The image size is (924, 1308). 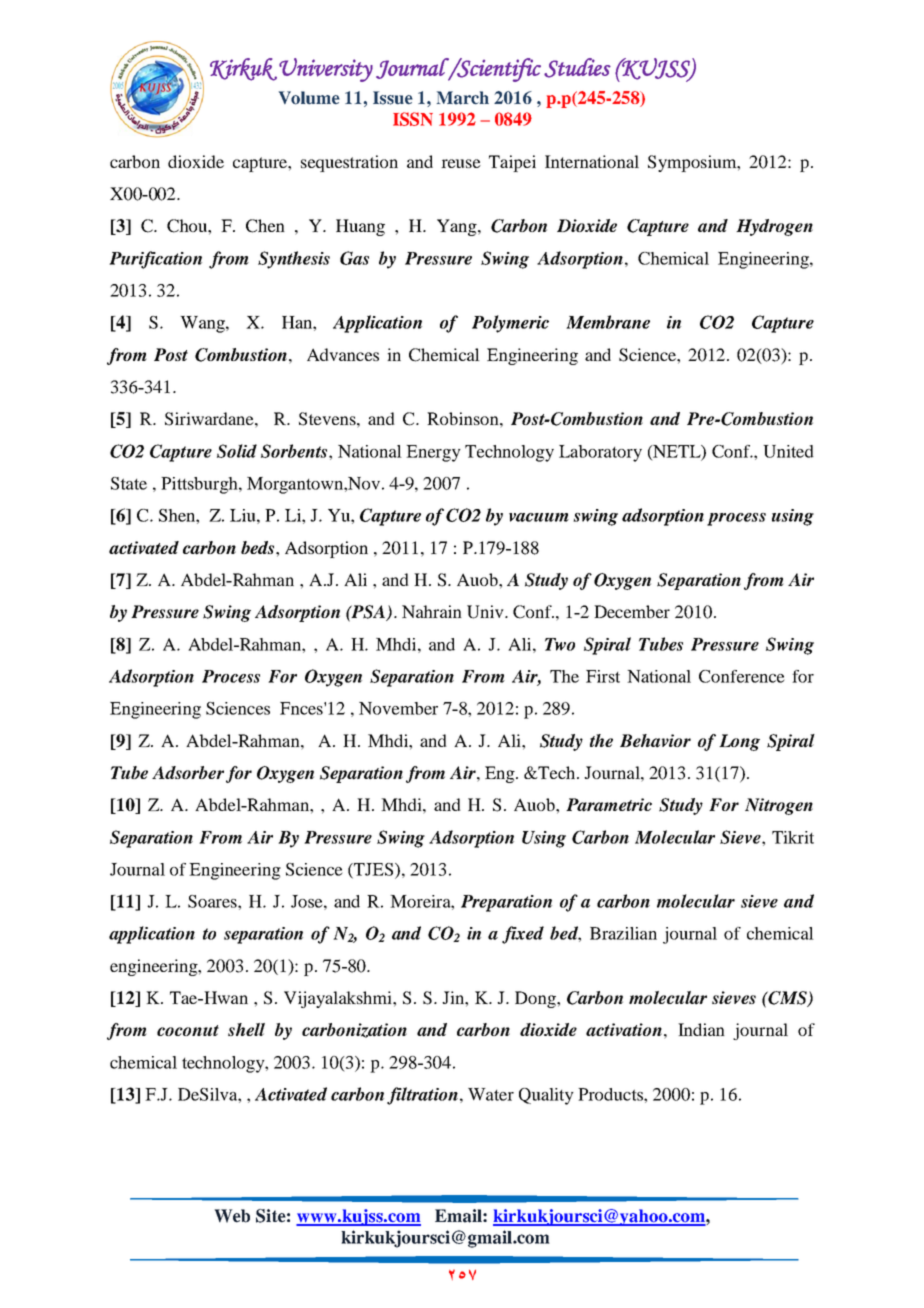 I want to click on December, so click(x=632, y=611).
